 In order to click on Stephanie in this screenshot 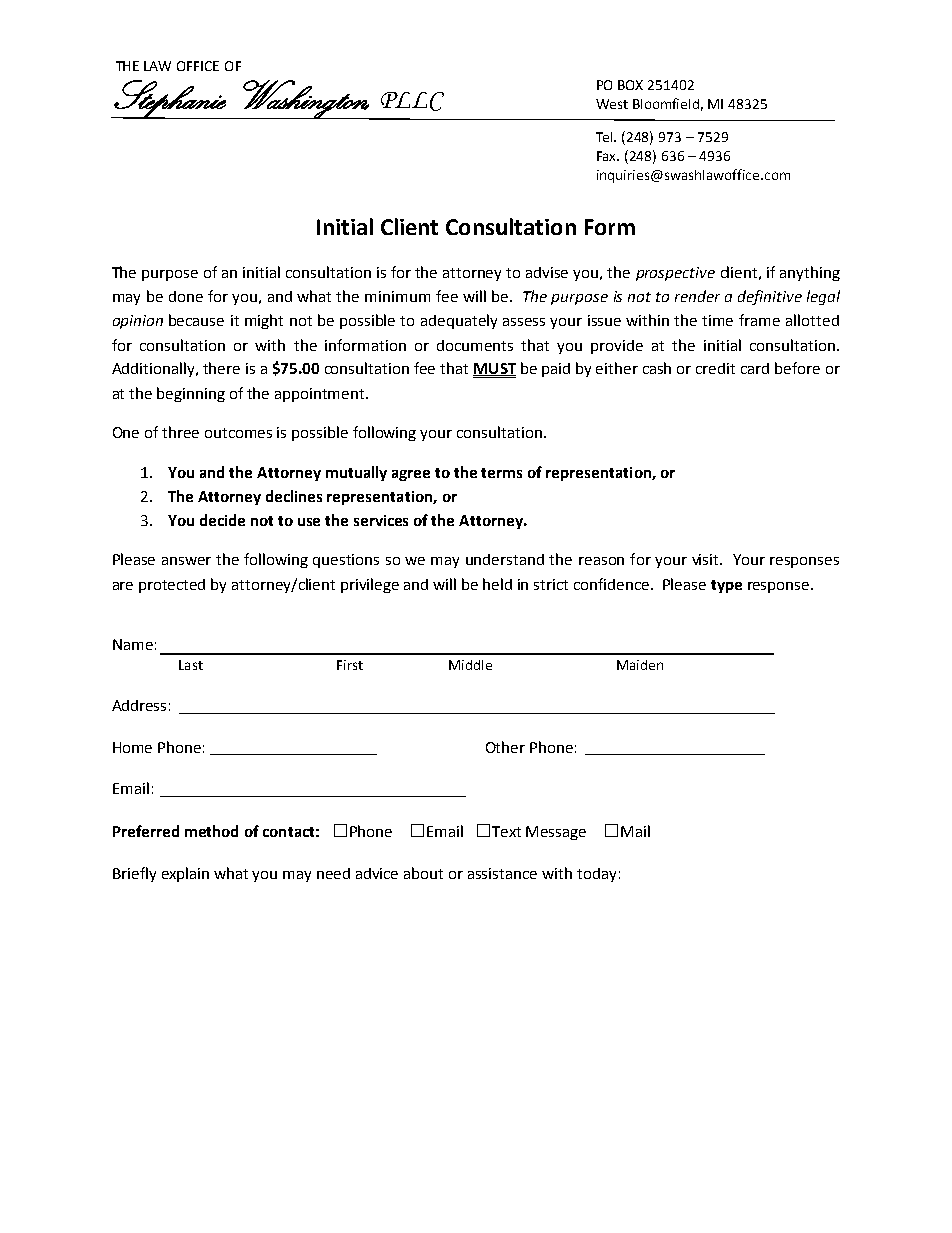, I will do `click(170, 99)`.
